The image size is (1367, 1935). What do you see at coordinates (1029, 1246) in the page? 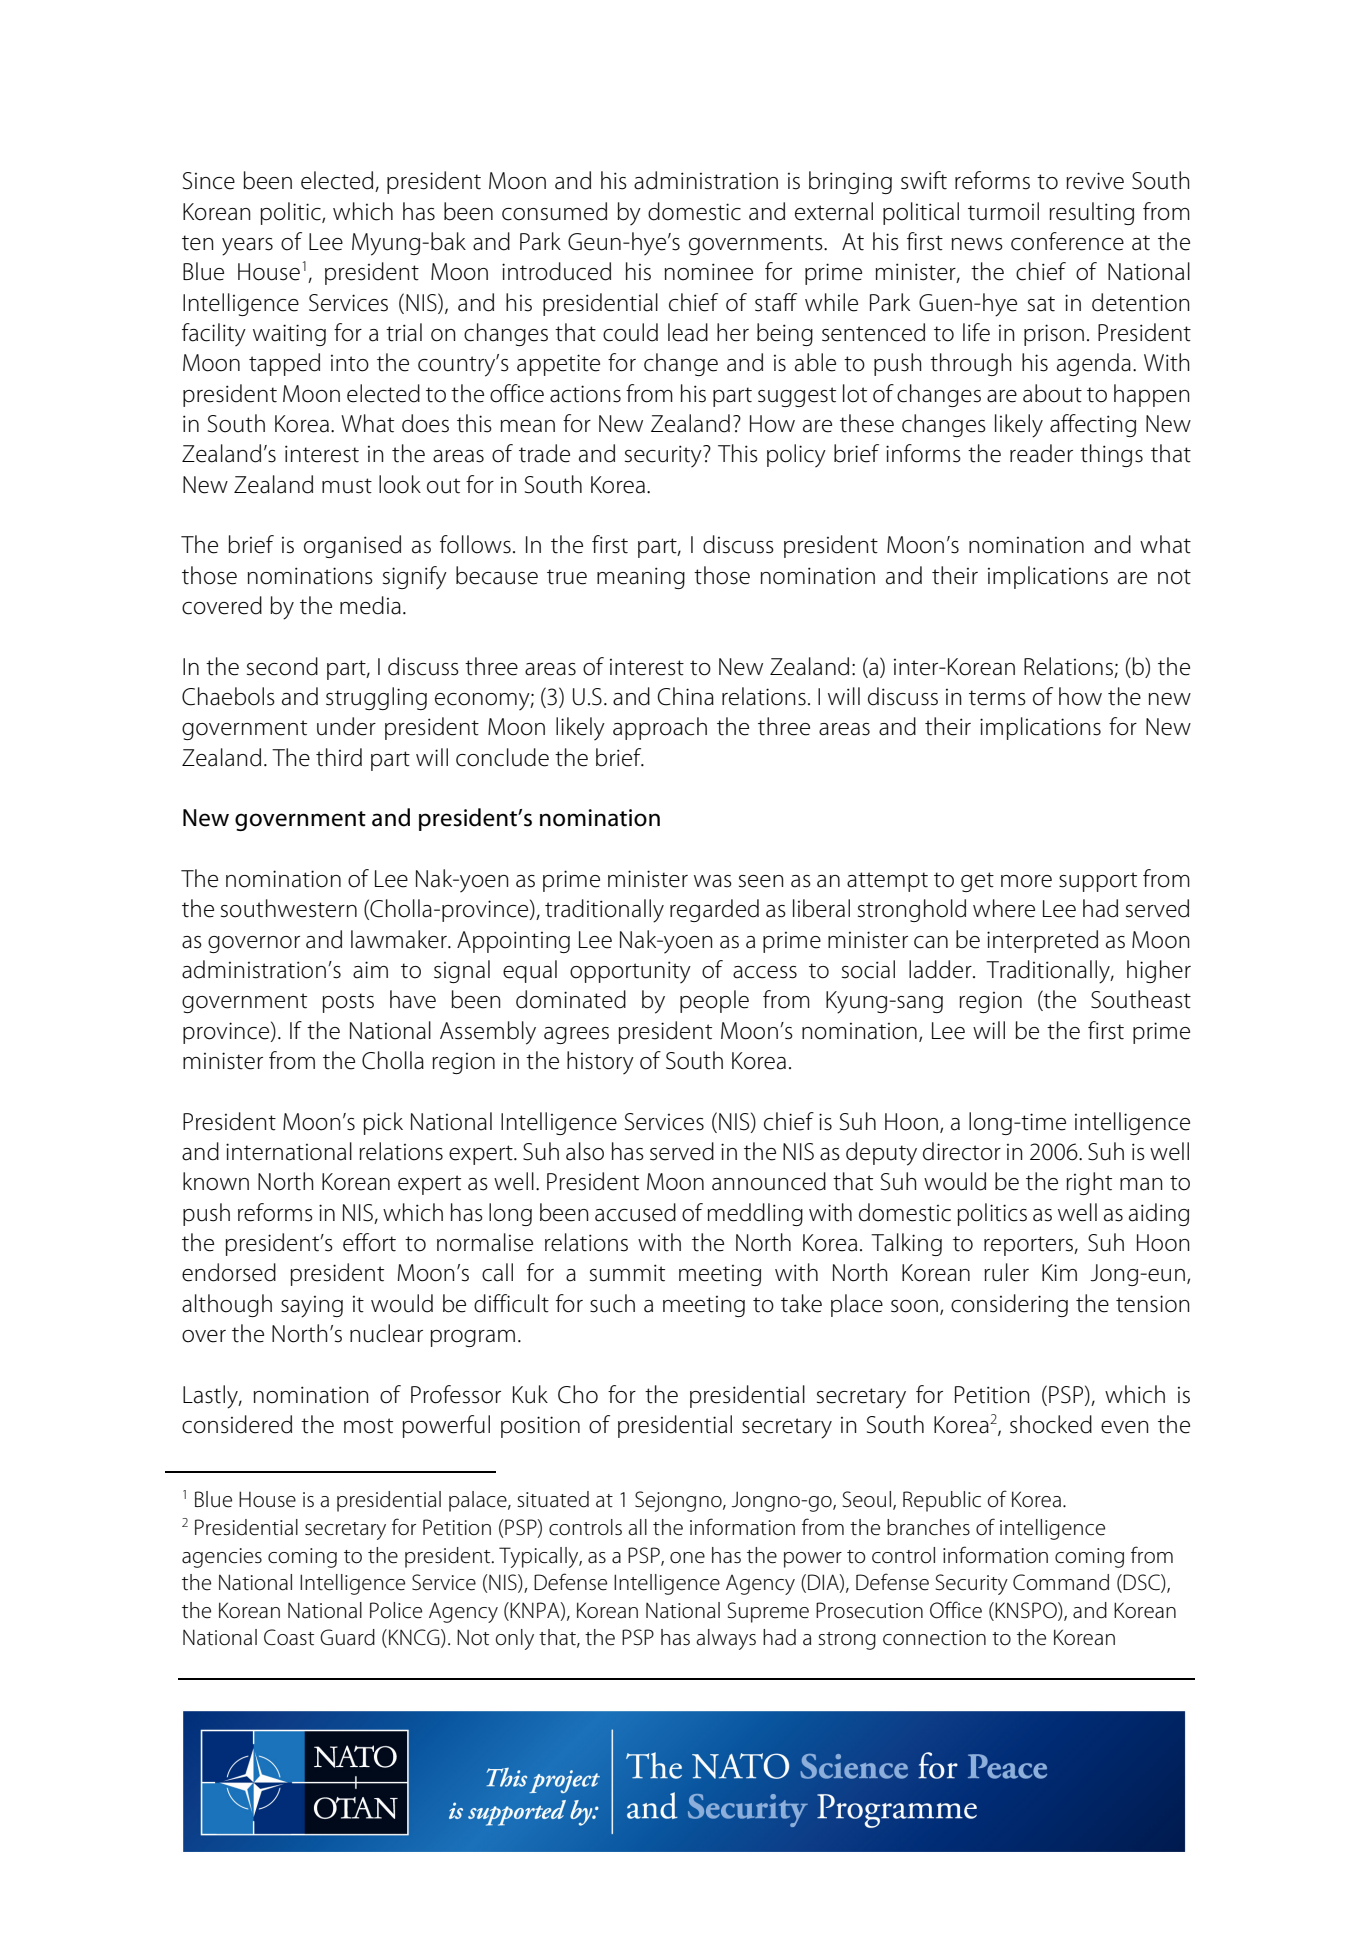
I see `reporters` at bounding box center [1029, 1246].
